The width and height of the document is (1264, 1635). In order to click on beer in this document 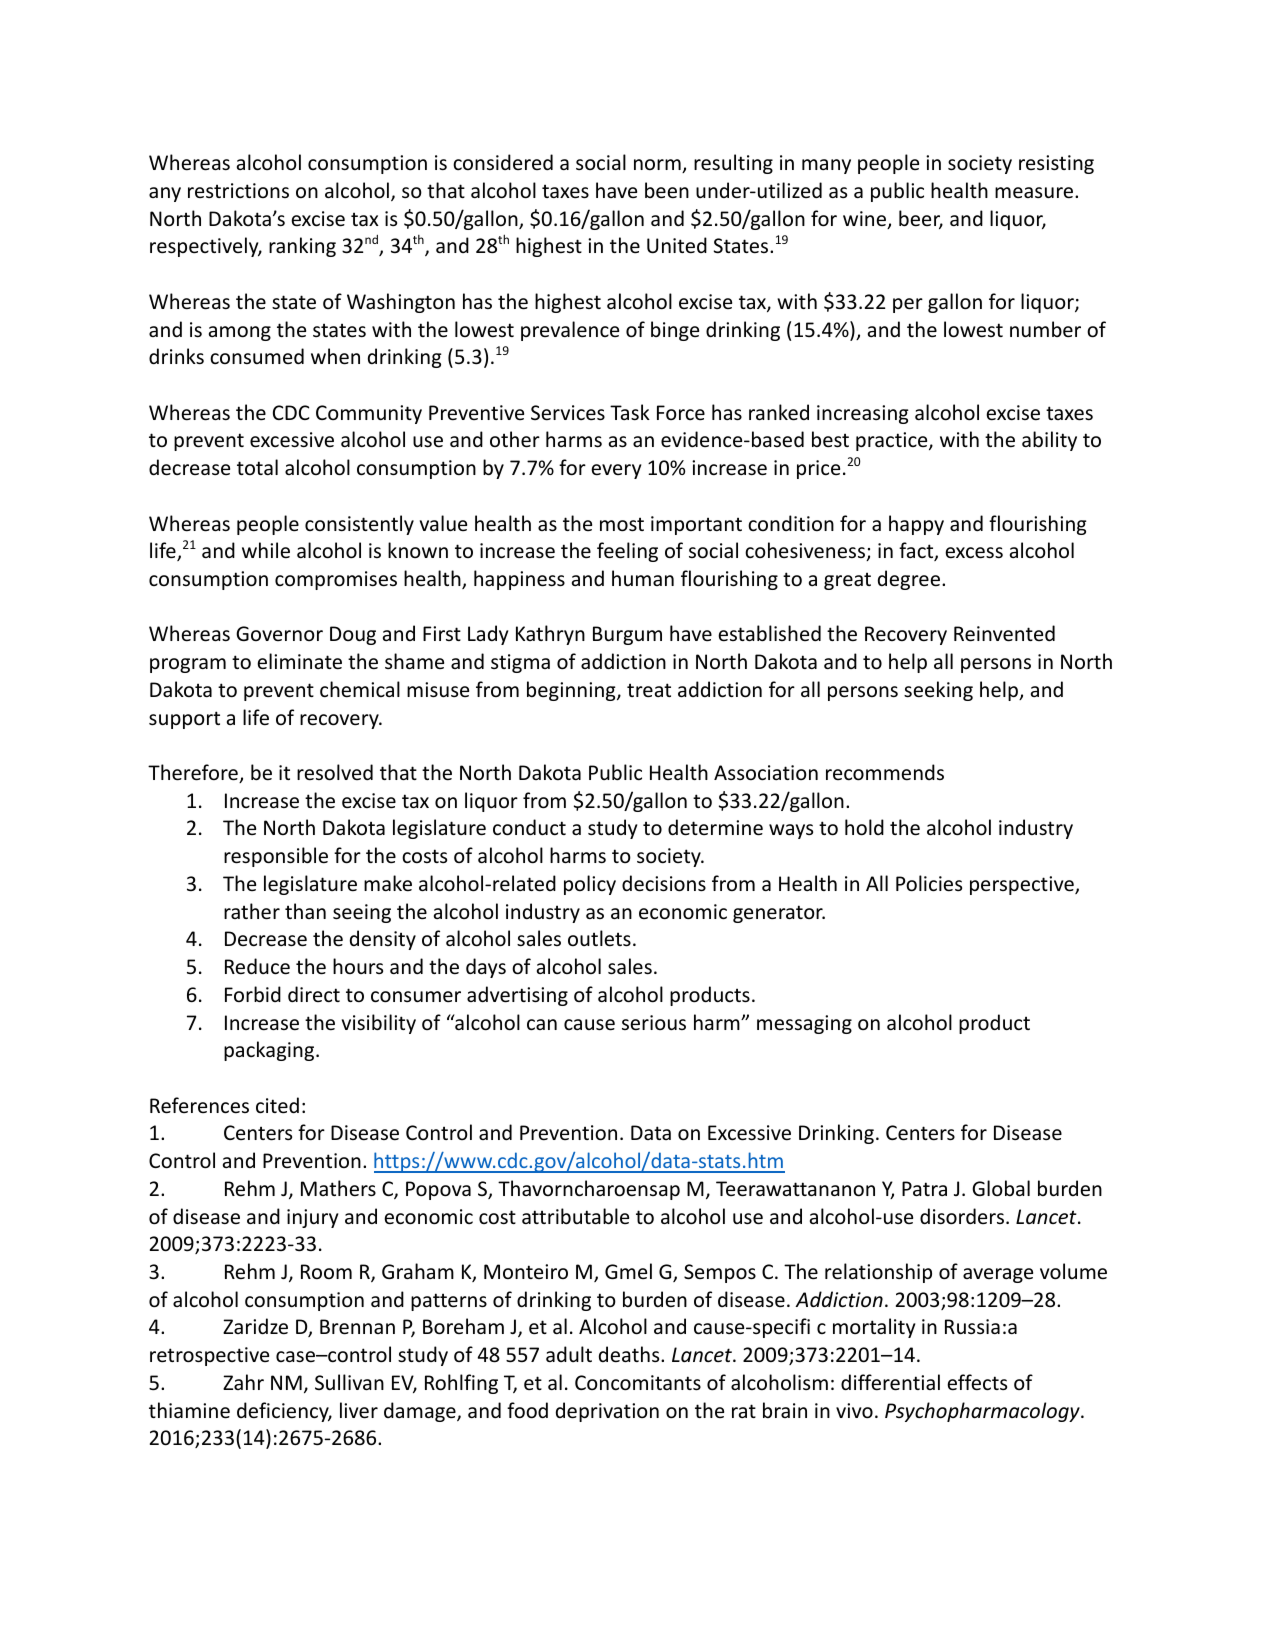, I will do `click(921, 219)`.
